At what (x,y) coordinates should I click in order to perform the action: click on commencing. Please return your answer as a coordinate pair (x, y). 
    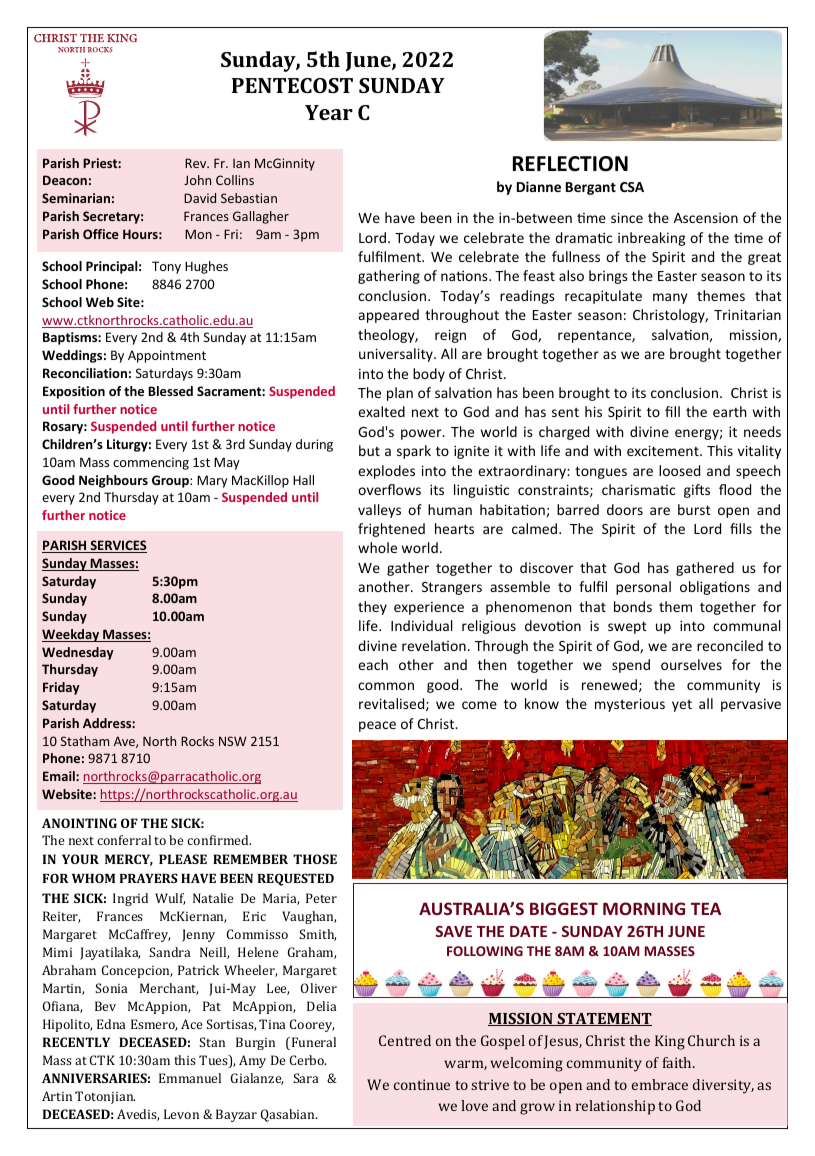
    Looking at the image, I should click on (151, 463).
